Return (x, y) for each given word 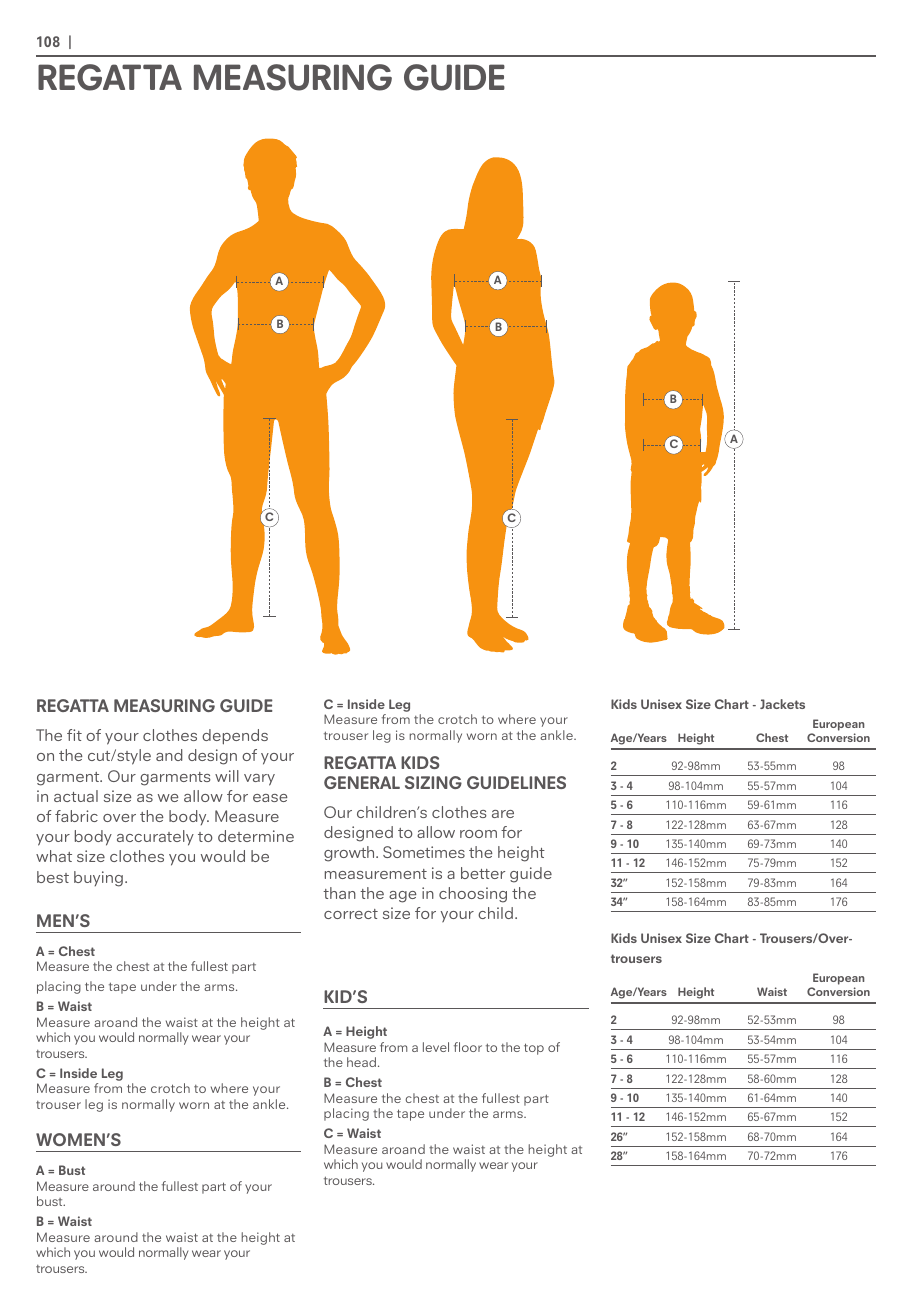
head (361, 1062)
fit (74, 735)
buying (98, 879)
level (436, 1047)
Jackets (782, 704)
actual (76, 796)
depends (235, 737)
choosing (473, 895)
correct (351, 914)
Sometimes (424, 852)
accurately (155, 838)
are (503, 814)
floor (468, 1047)
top (534, 1049)
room (478, 834)
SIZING (433, 782)
